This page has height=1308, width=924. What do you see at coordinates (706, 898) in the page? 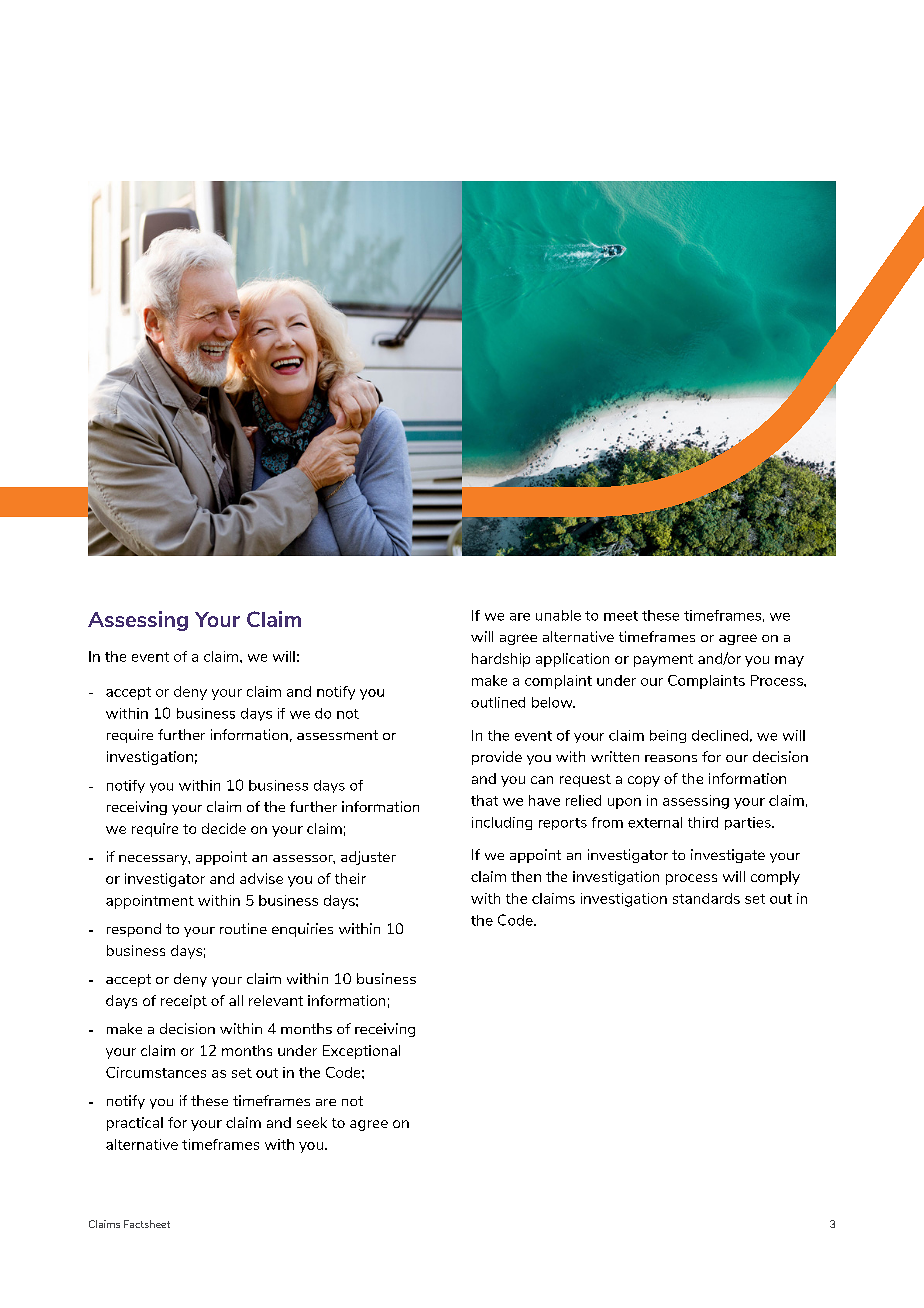
I see `standards` at bounding box center [706, 898].
